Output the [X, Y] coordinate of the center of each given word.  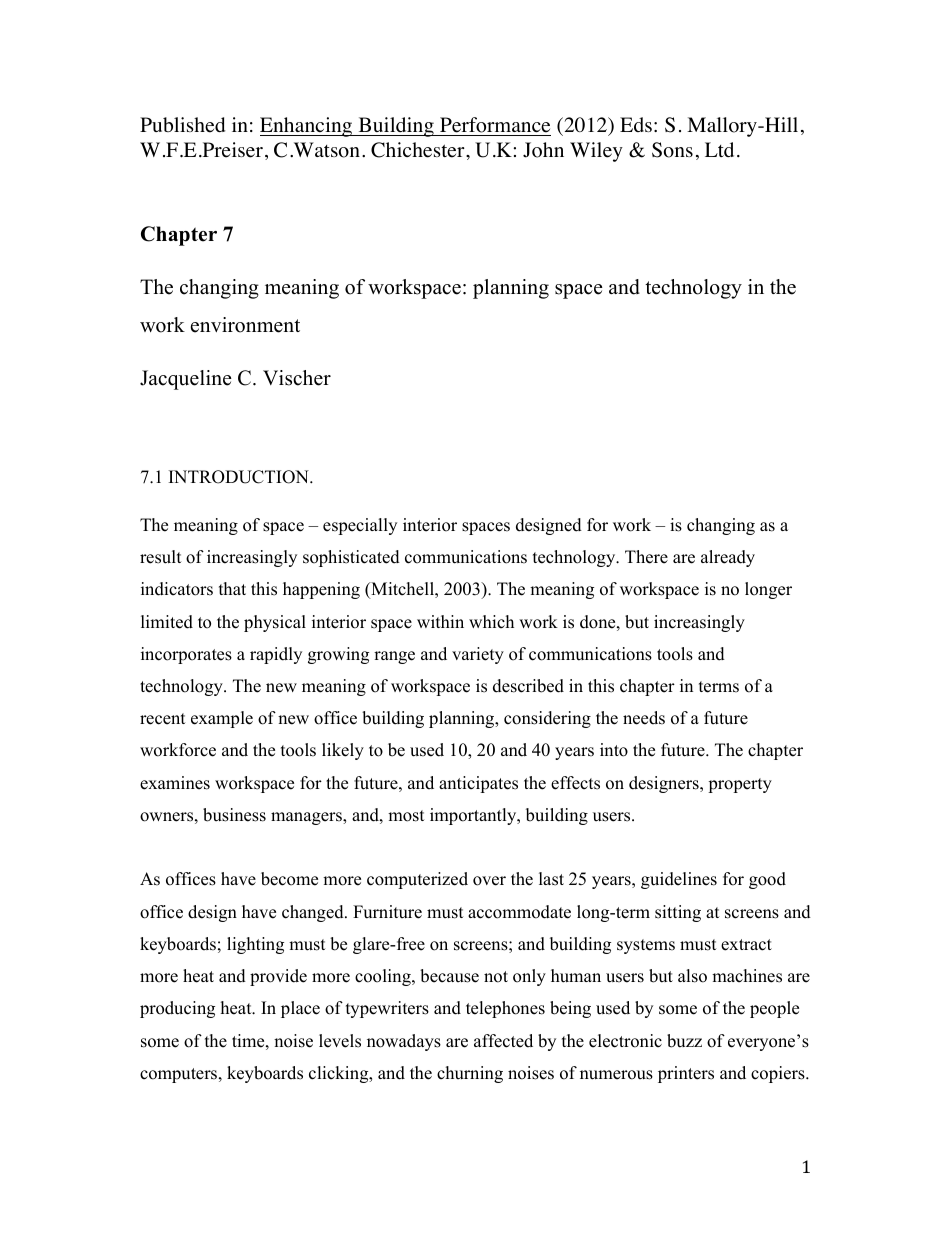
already [728, 558]
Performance [495, 125]
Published [182, 125]
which [491, 622]
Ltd [719, 149]
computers [180, 1075]
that [232, 588]
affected [503, 1041]
